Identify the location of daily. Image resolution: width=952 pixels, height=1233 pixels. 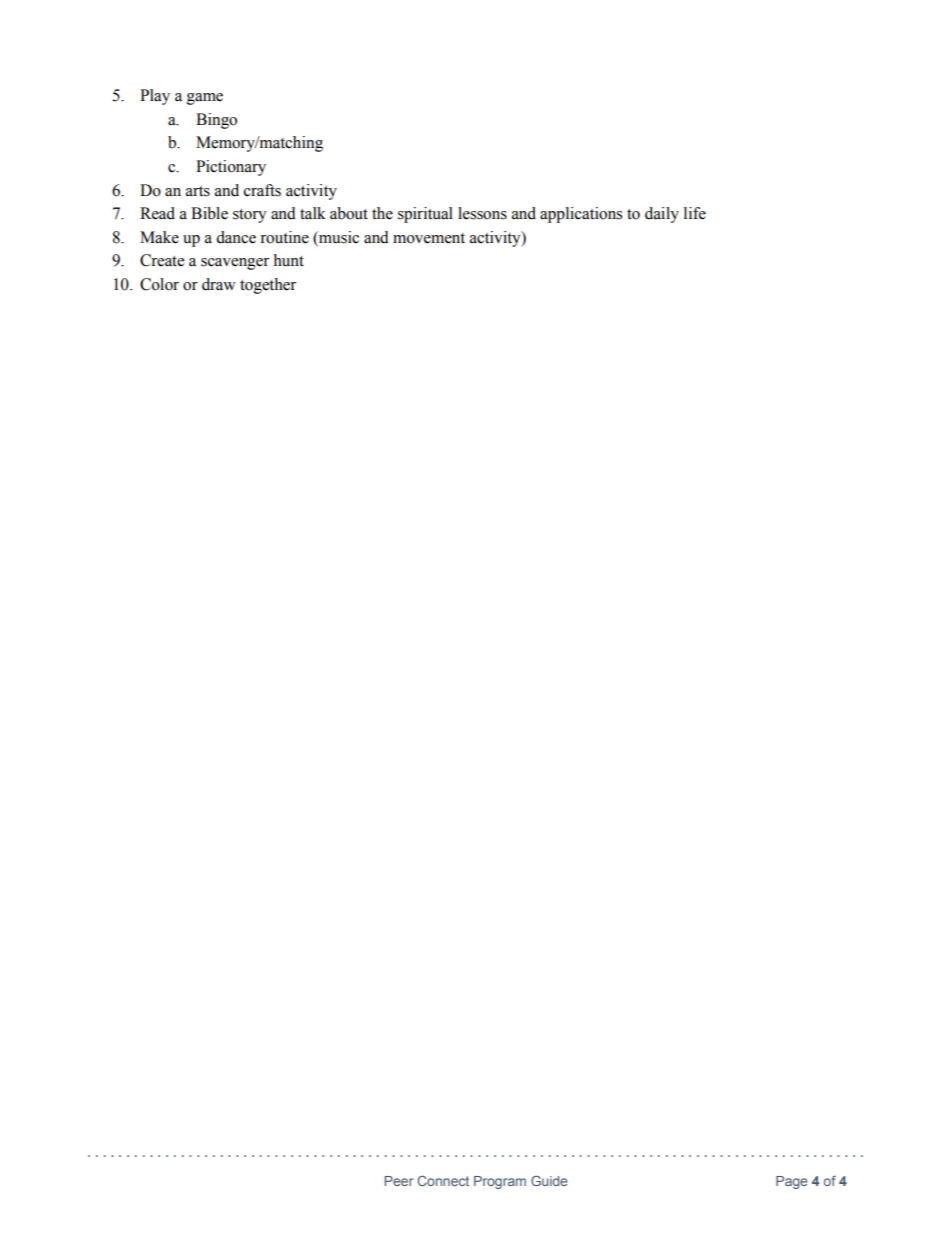
(662, 215).
